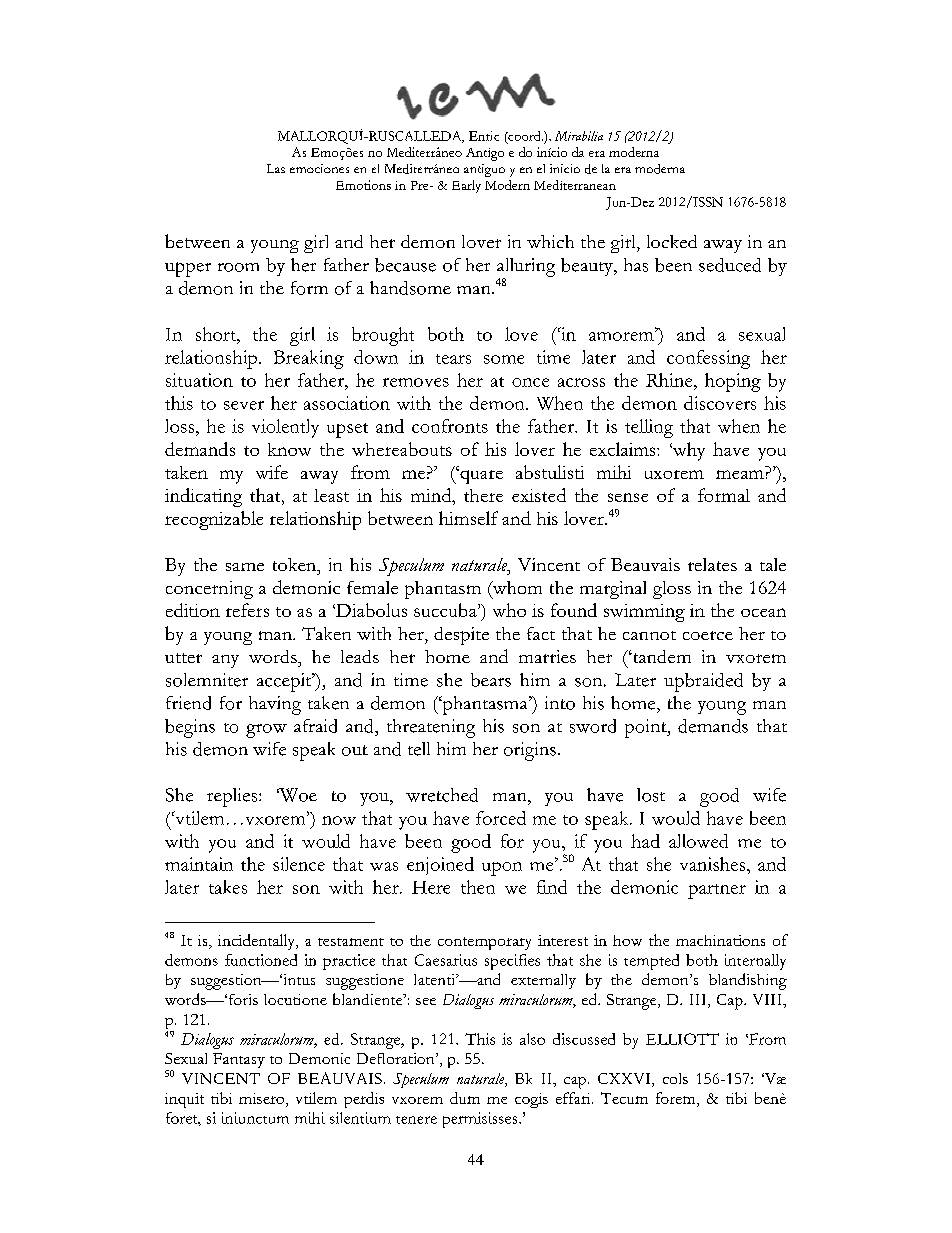  Describe the element at coordinates (466, 186) in the document. I see `Early` at that location.
